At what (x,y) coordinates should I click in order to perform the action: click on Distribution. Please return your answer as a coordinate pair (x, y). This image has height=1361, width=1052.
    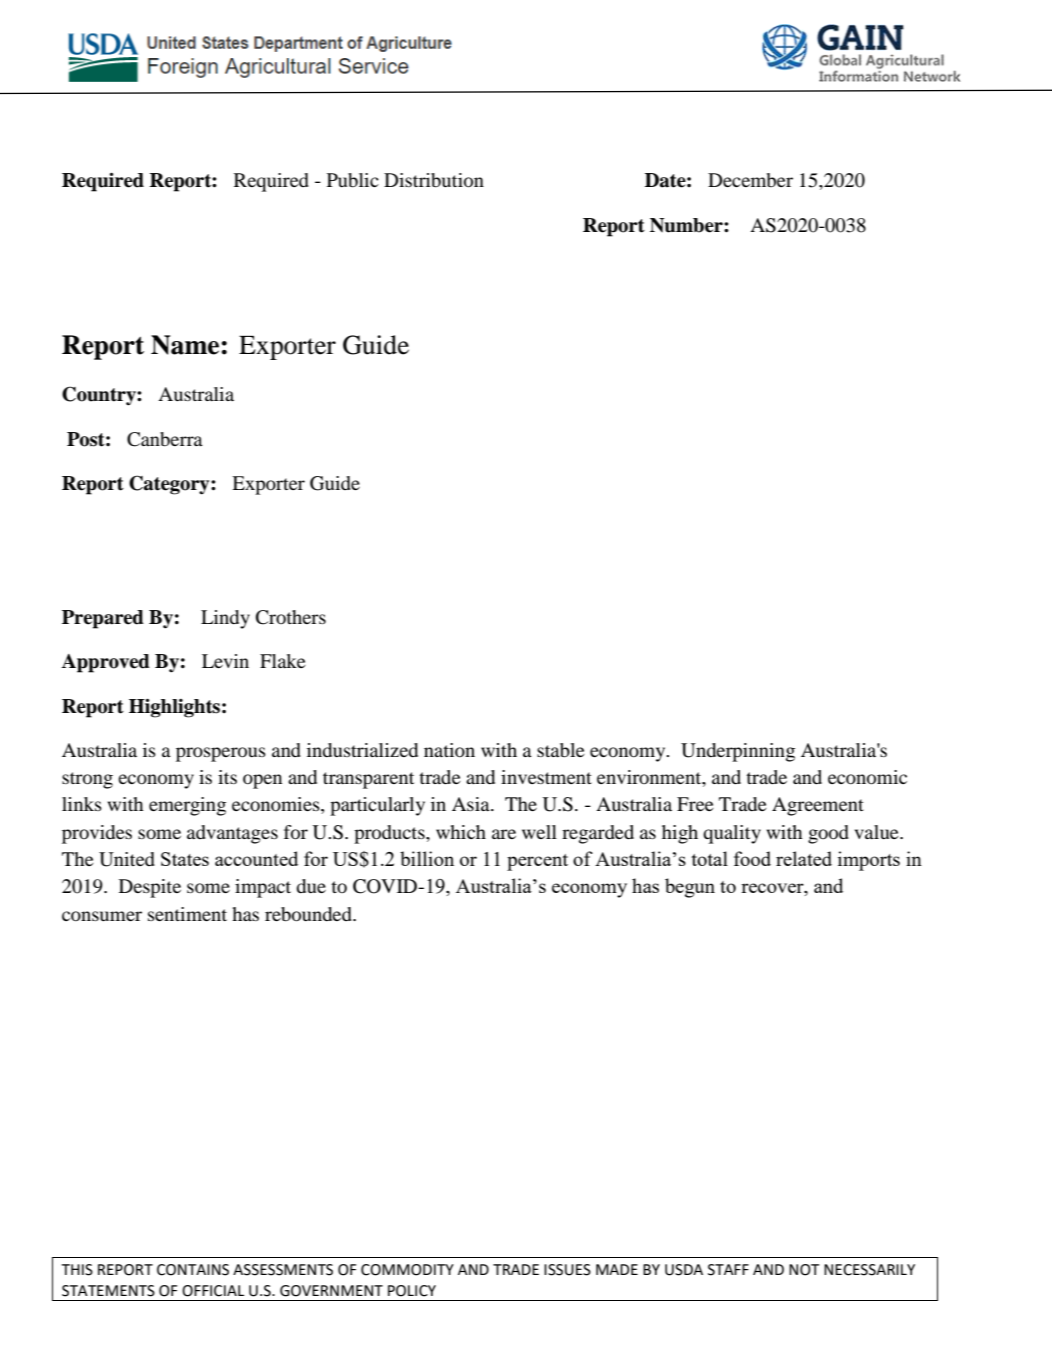
    Looking at the image, I should click on (434, 180).
